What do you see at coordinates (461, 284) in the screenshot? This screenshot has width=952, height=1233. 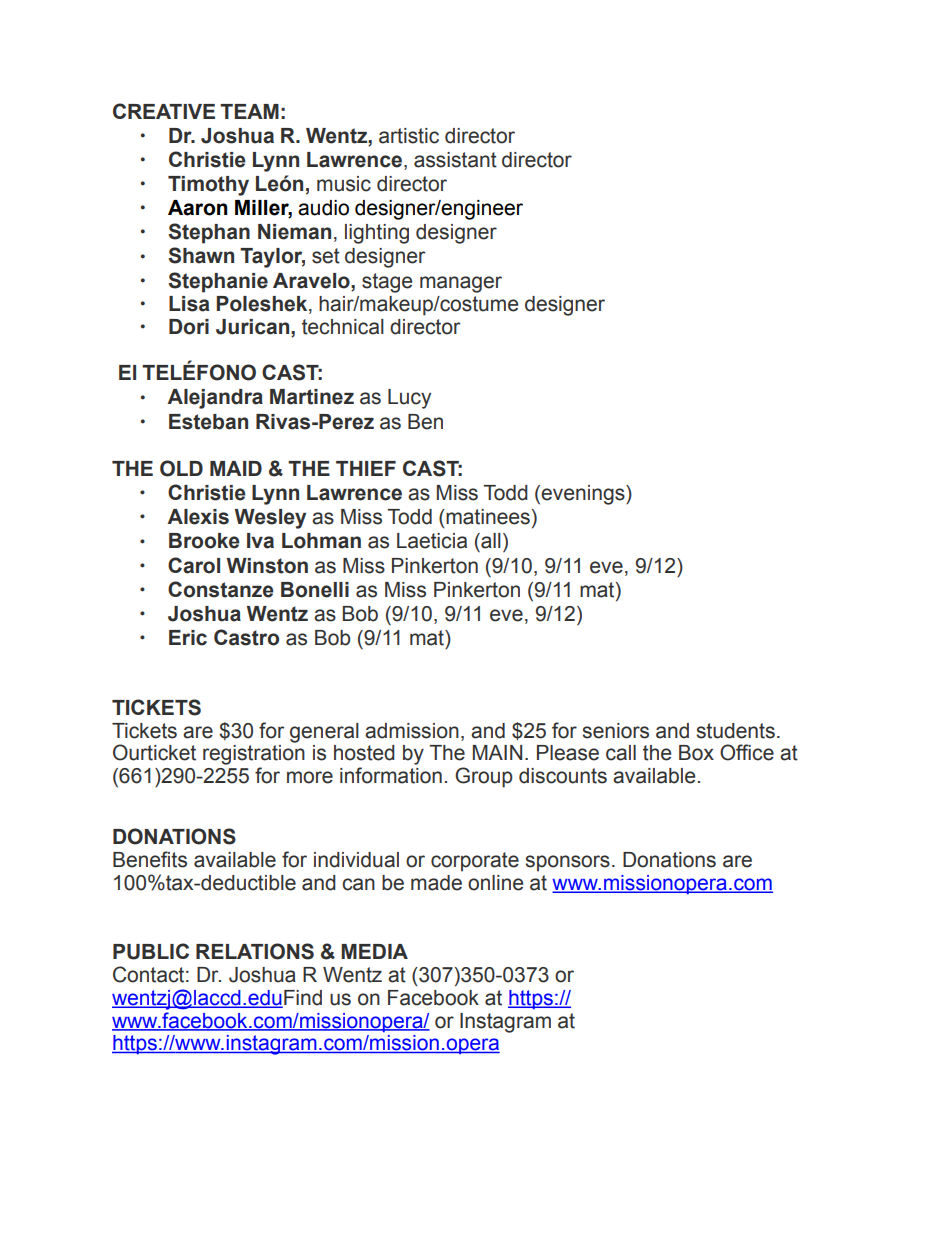 I see `manager` at bounding box center [461, 284].
